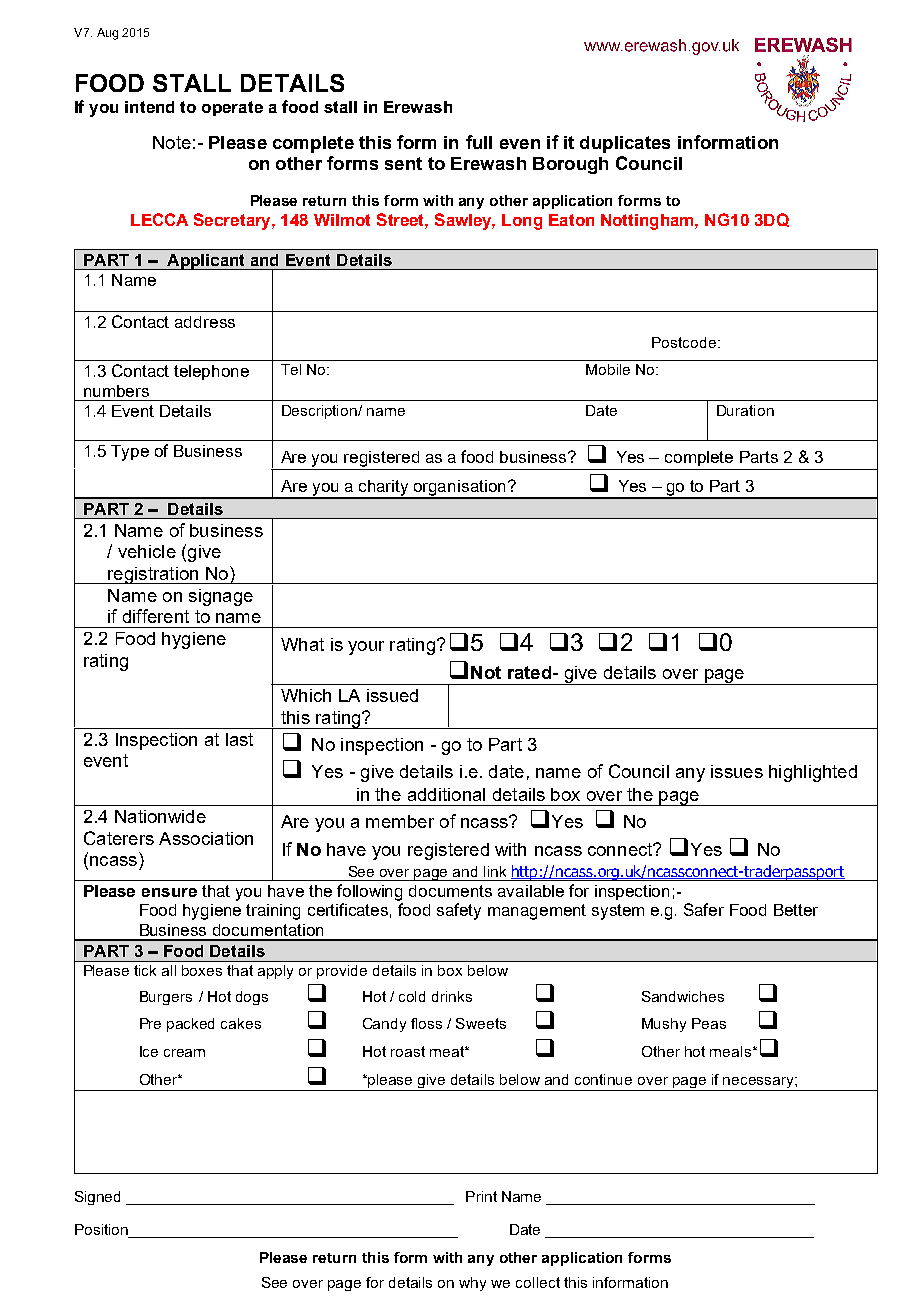 The width and height of the document is (924, 1308). What do you see at coordinates (522, 222) in the document?
I see `Long` at bounding box center [522, 222].
